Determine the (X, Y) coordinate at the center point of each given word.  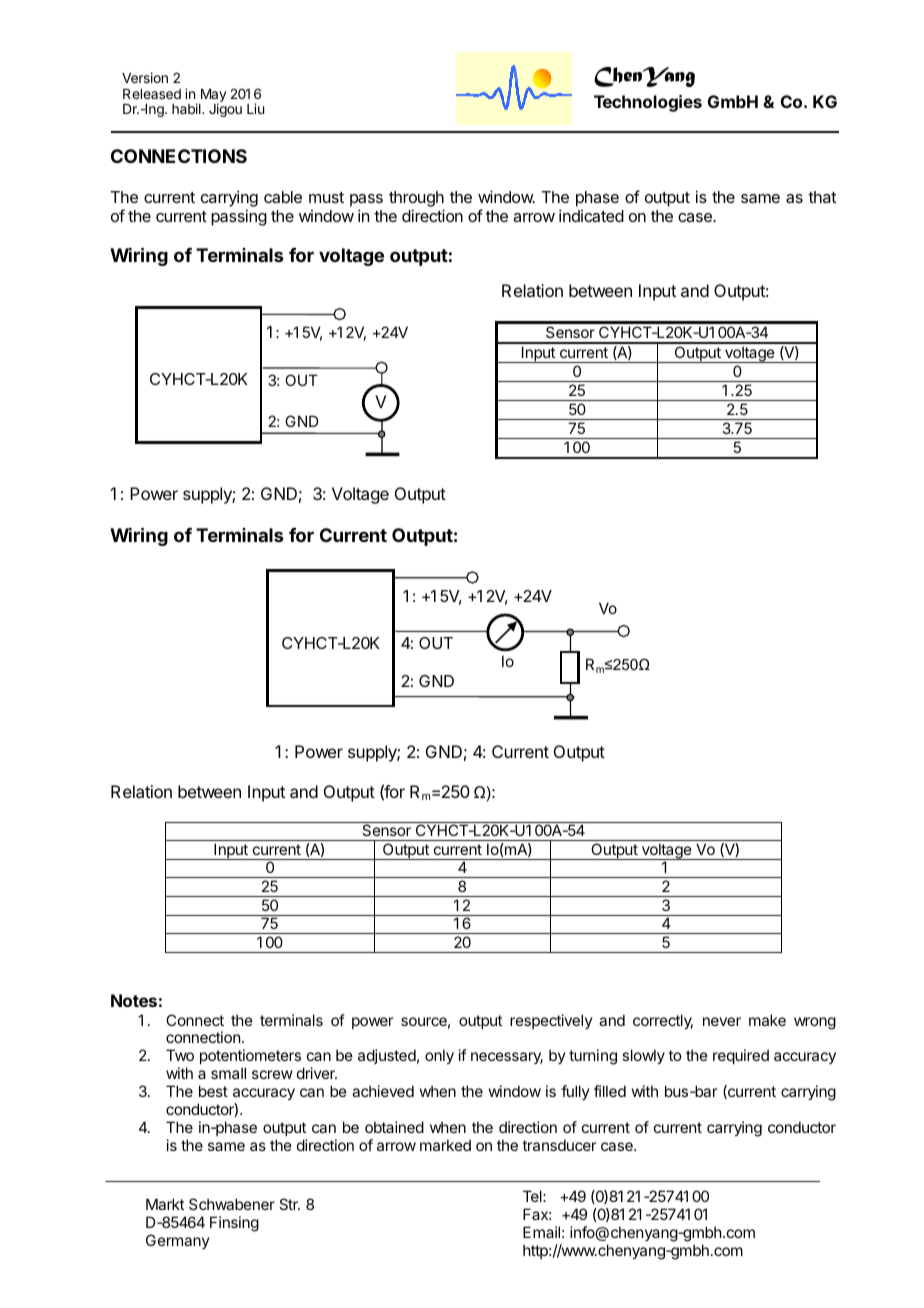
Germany (178, 1241)
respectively (551, 1021)
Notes (134, 1000)
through (416, 200)
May (213, 97)
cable (283, 197)
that (822, 197)
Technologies (648, 103)
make (767, 1020)
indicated (591, 215)
